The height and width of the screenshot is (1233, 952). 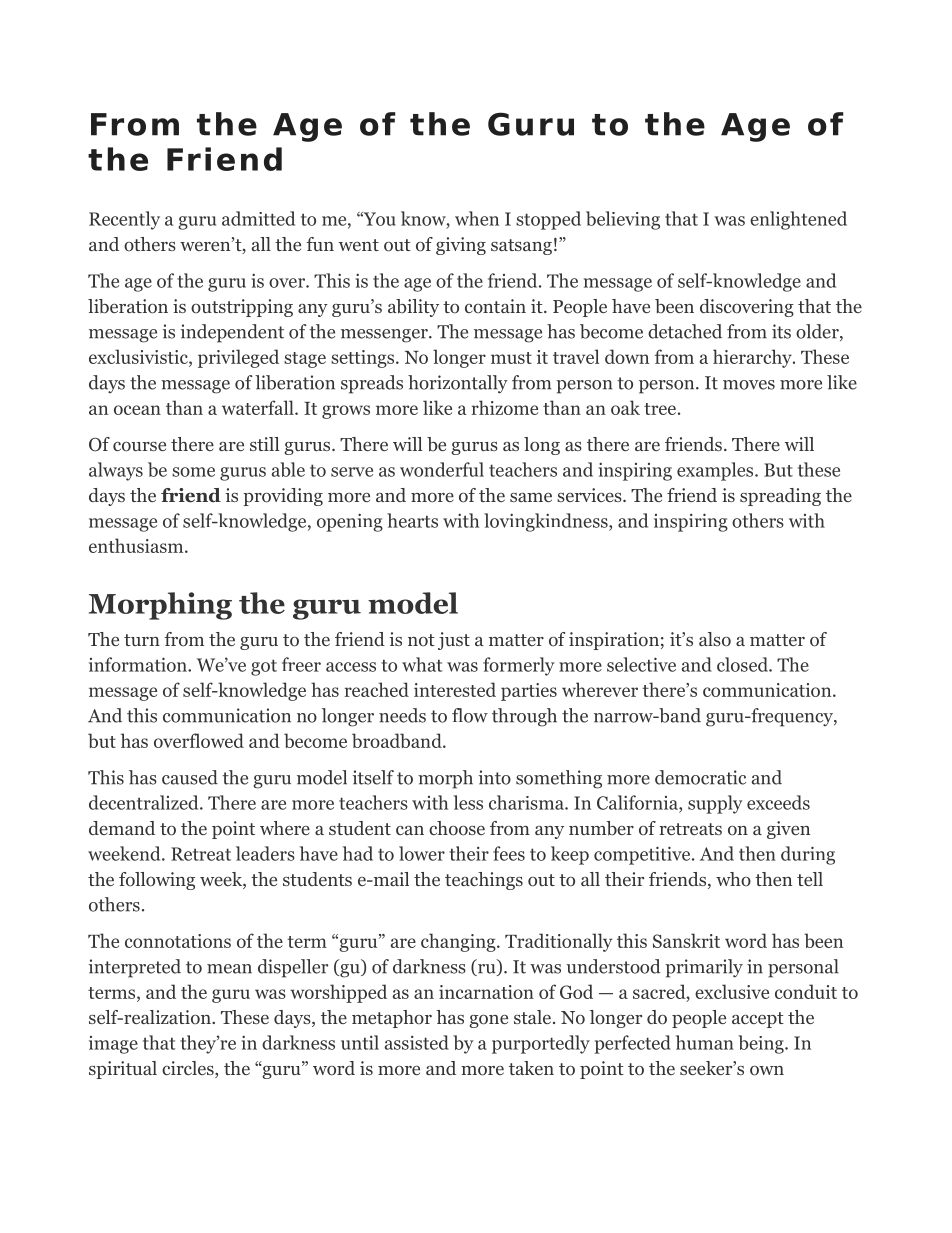 I want to click on admitted, so click(x=258, y=218).
